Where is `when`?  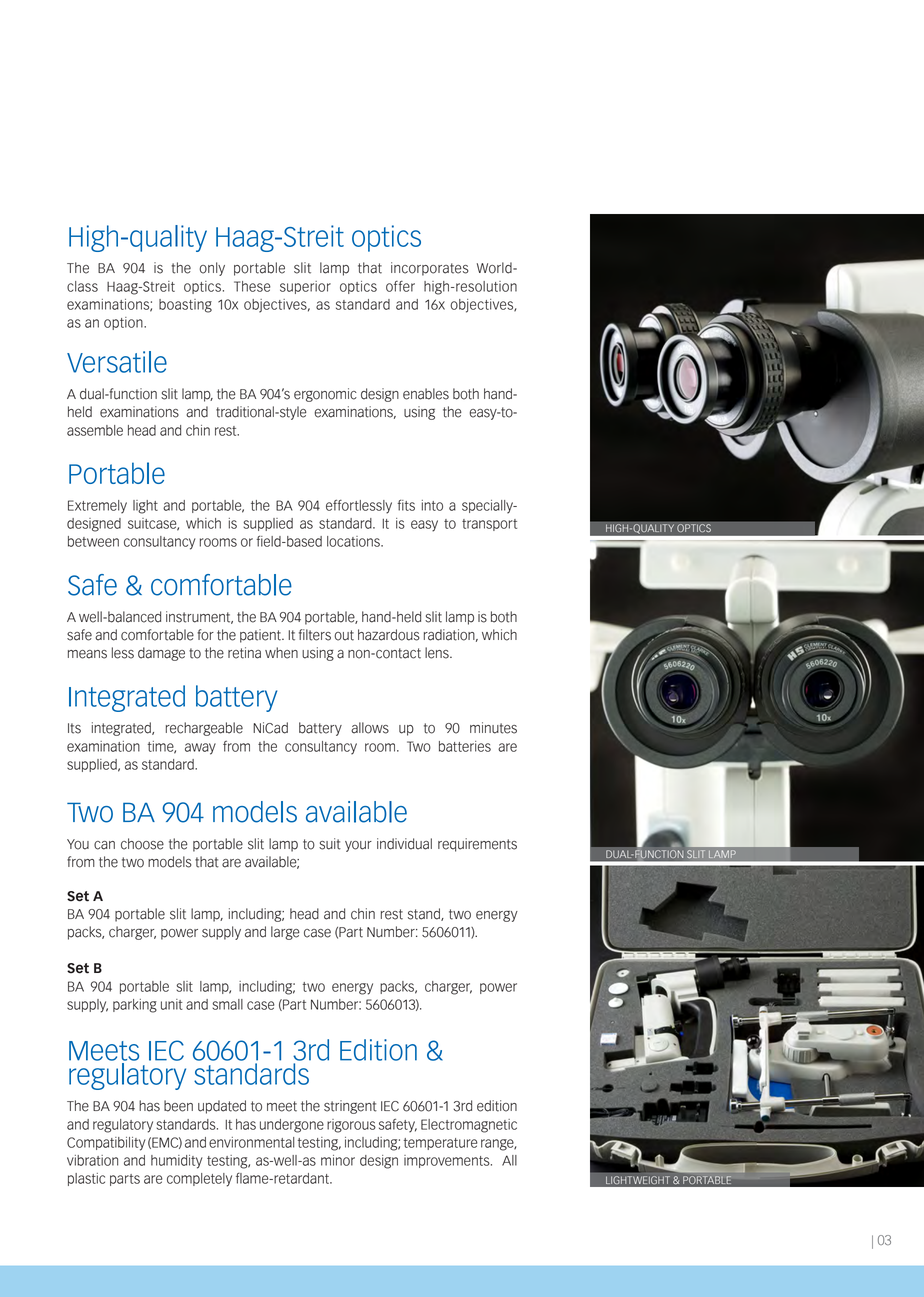 when is located at coordinates (281, 653).
